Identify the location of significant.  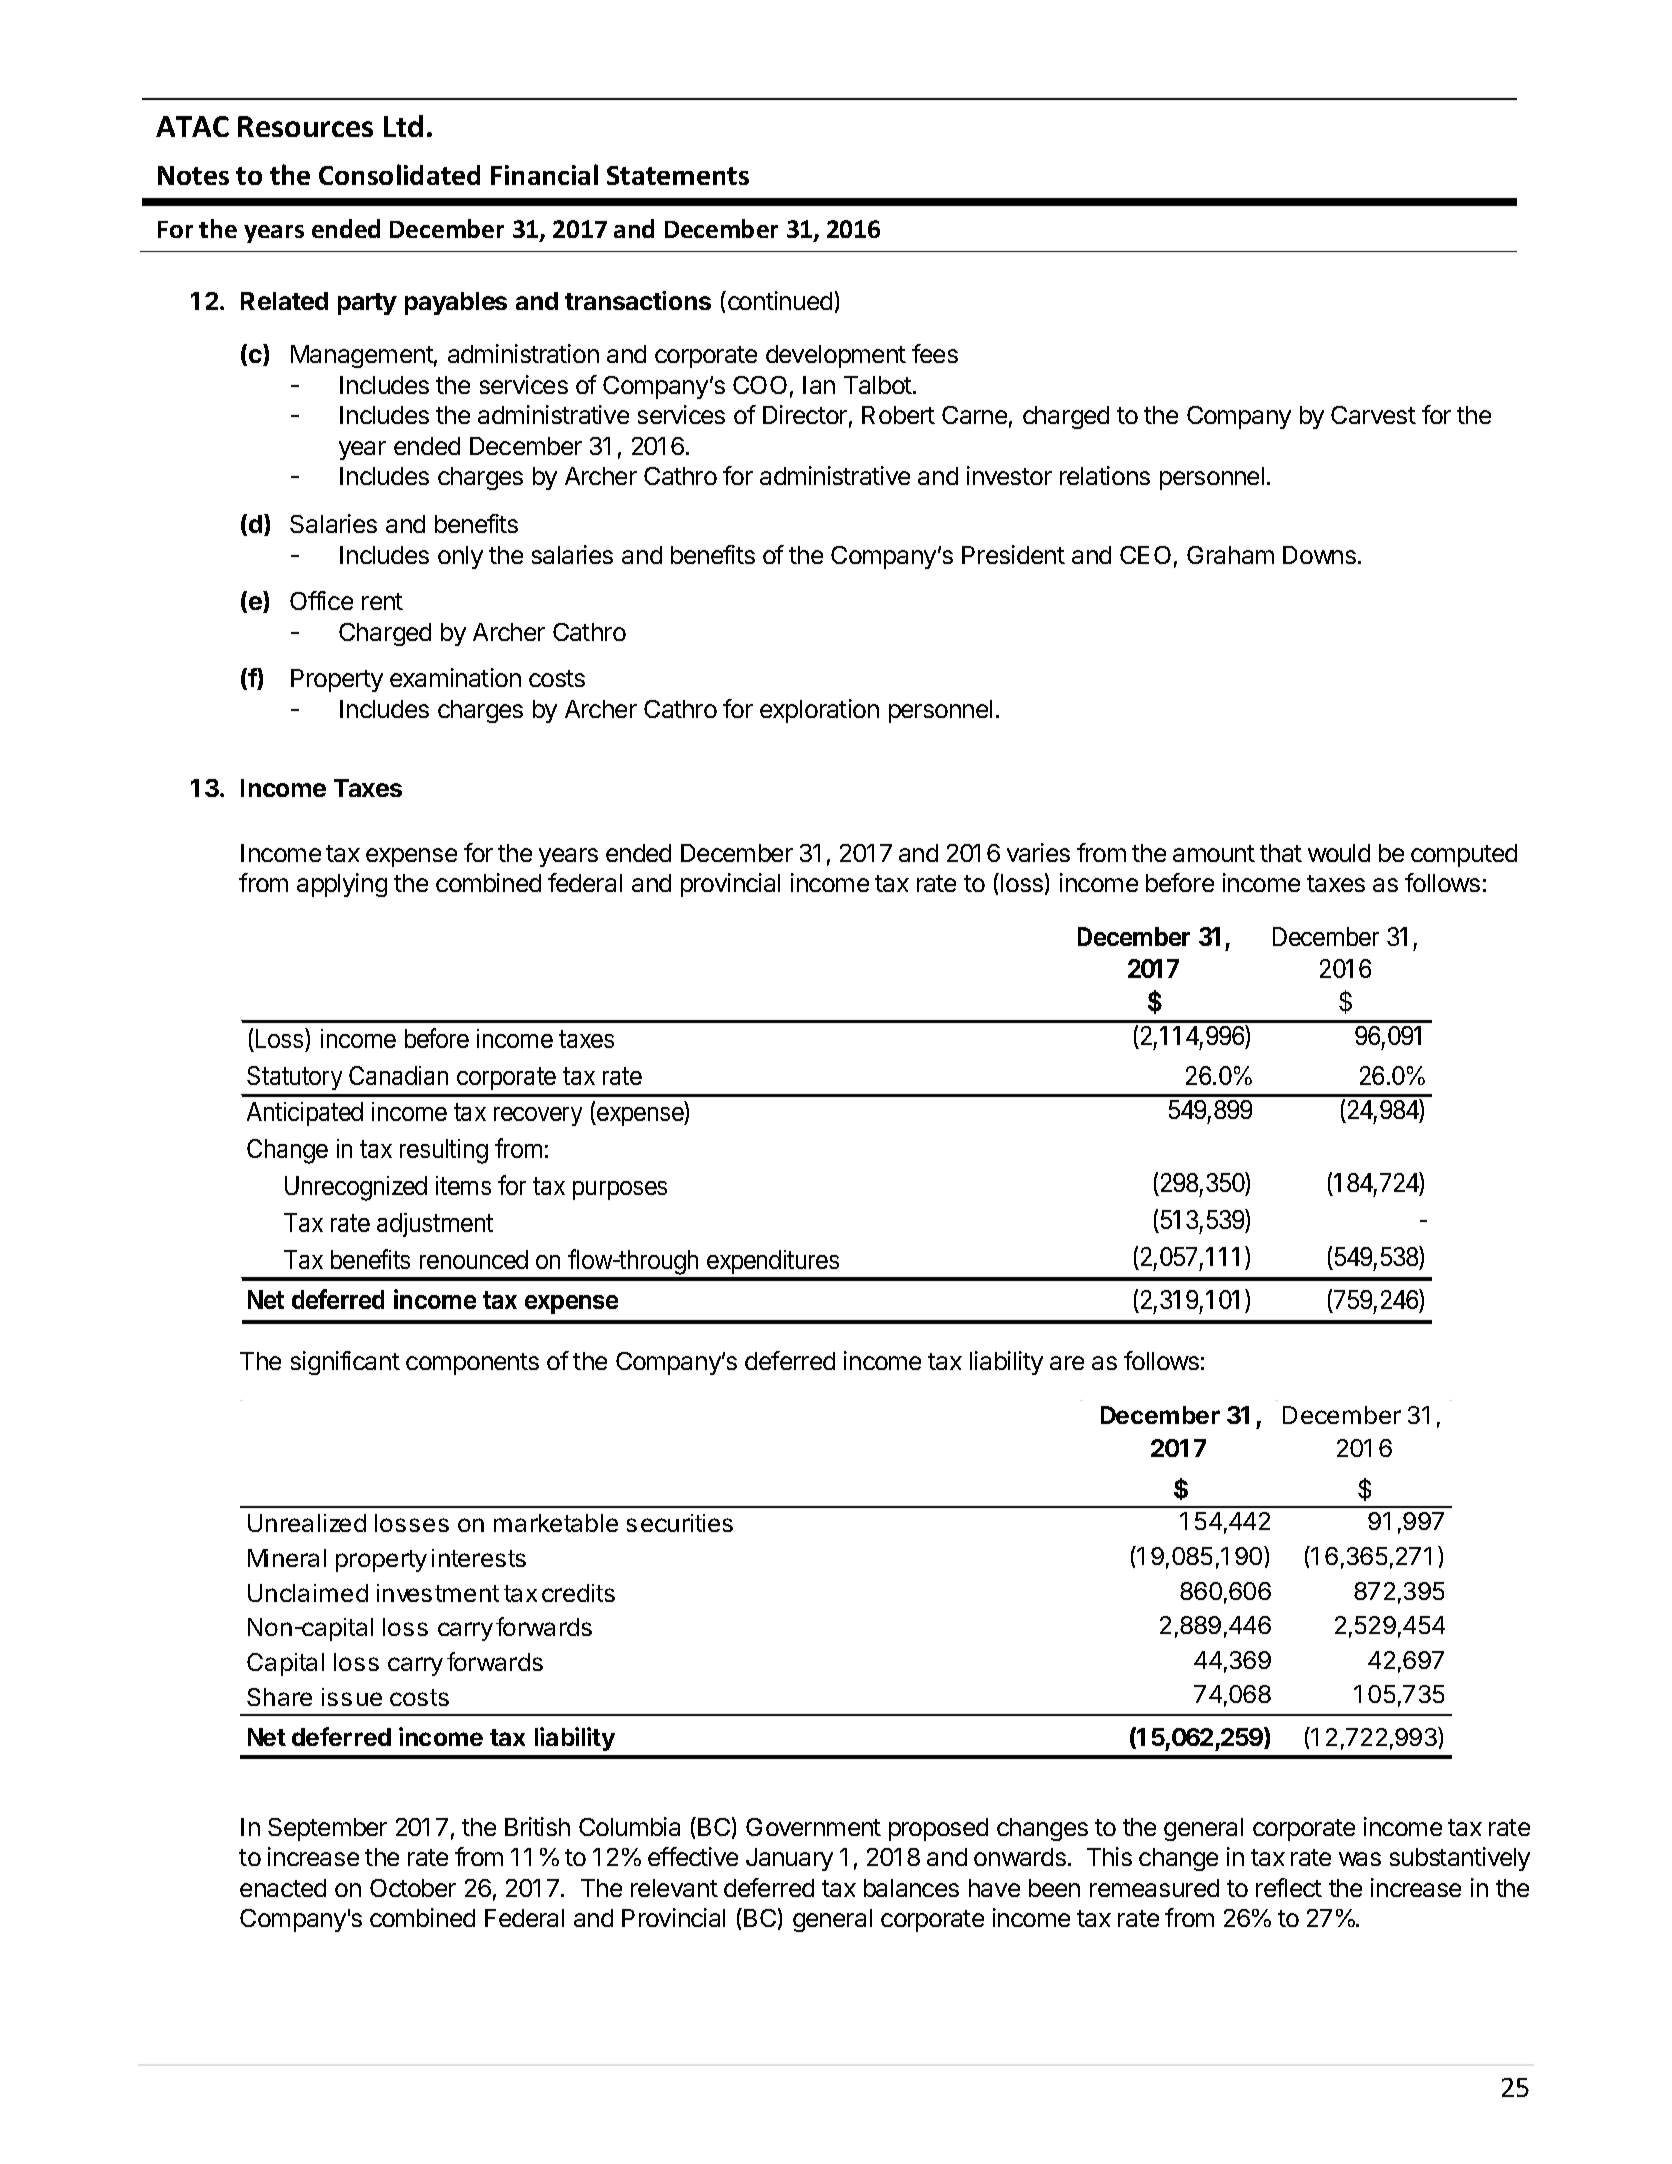
(345, 1363).
